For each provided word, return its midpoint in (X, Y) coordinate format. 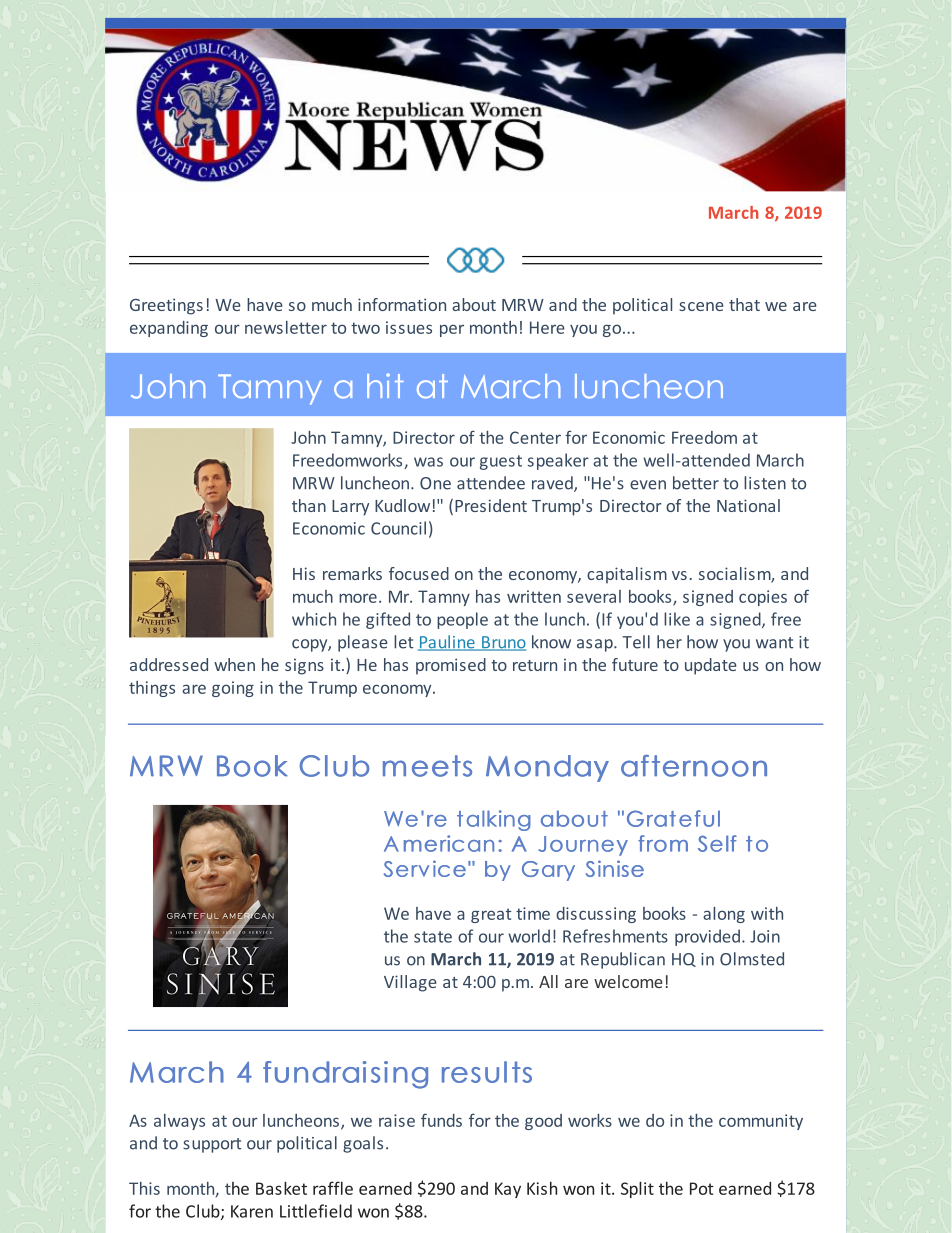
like (677, 619)
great (491, 915)
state (433, 937)
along (724, 915)
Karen (252, 1211)
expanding (169, 329)
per (452, 330)
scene (701, 306)
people (462, 620)
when (234, 664)
